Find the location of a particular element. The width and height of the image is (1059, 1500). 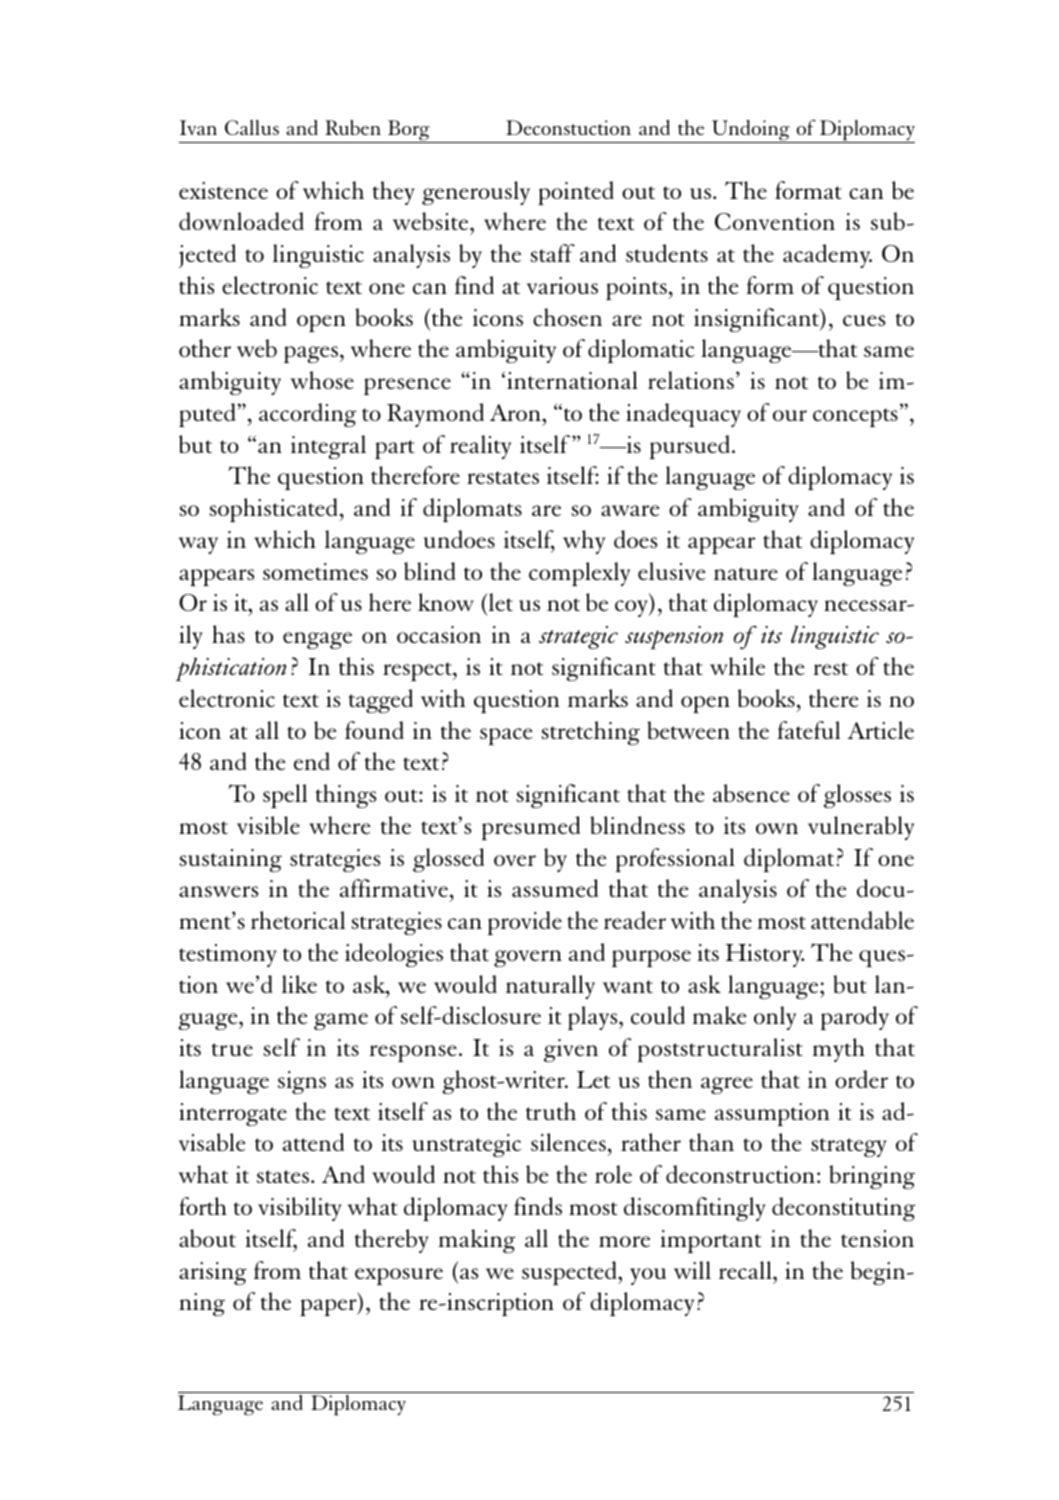

pointed is located at coordinates (576, 193).
